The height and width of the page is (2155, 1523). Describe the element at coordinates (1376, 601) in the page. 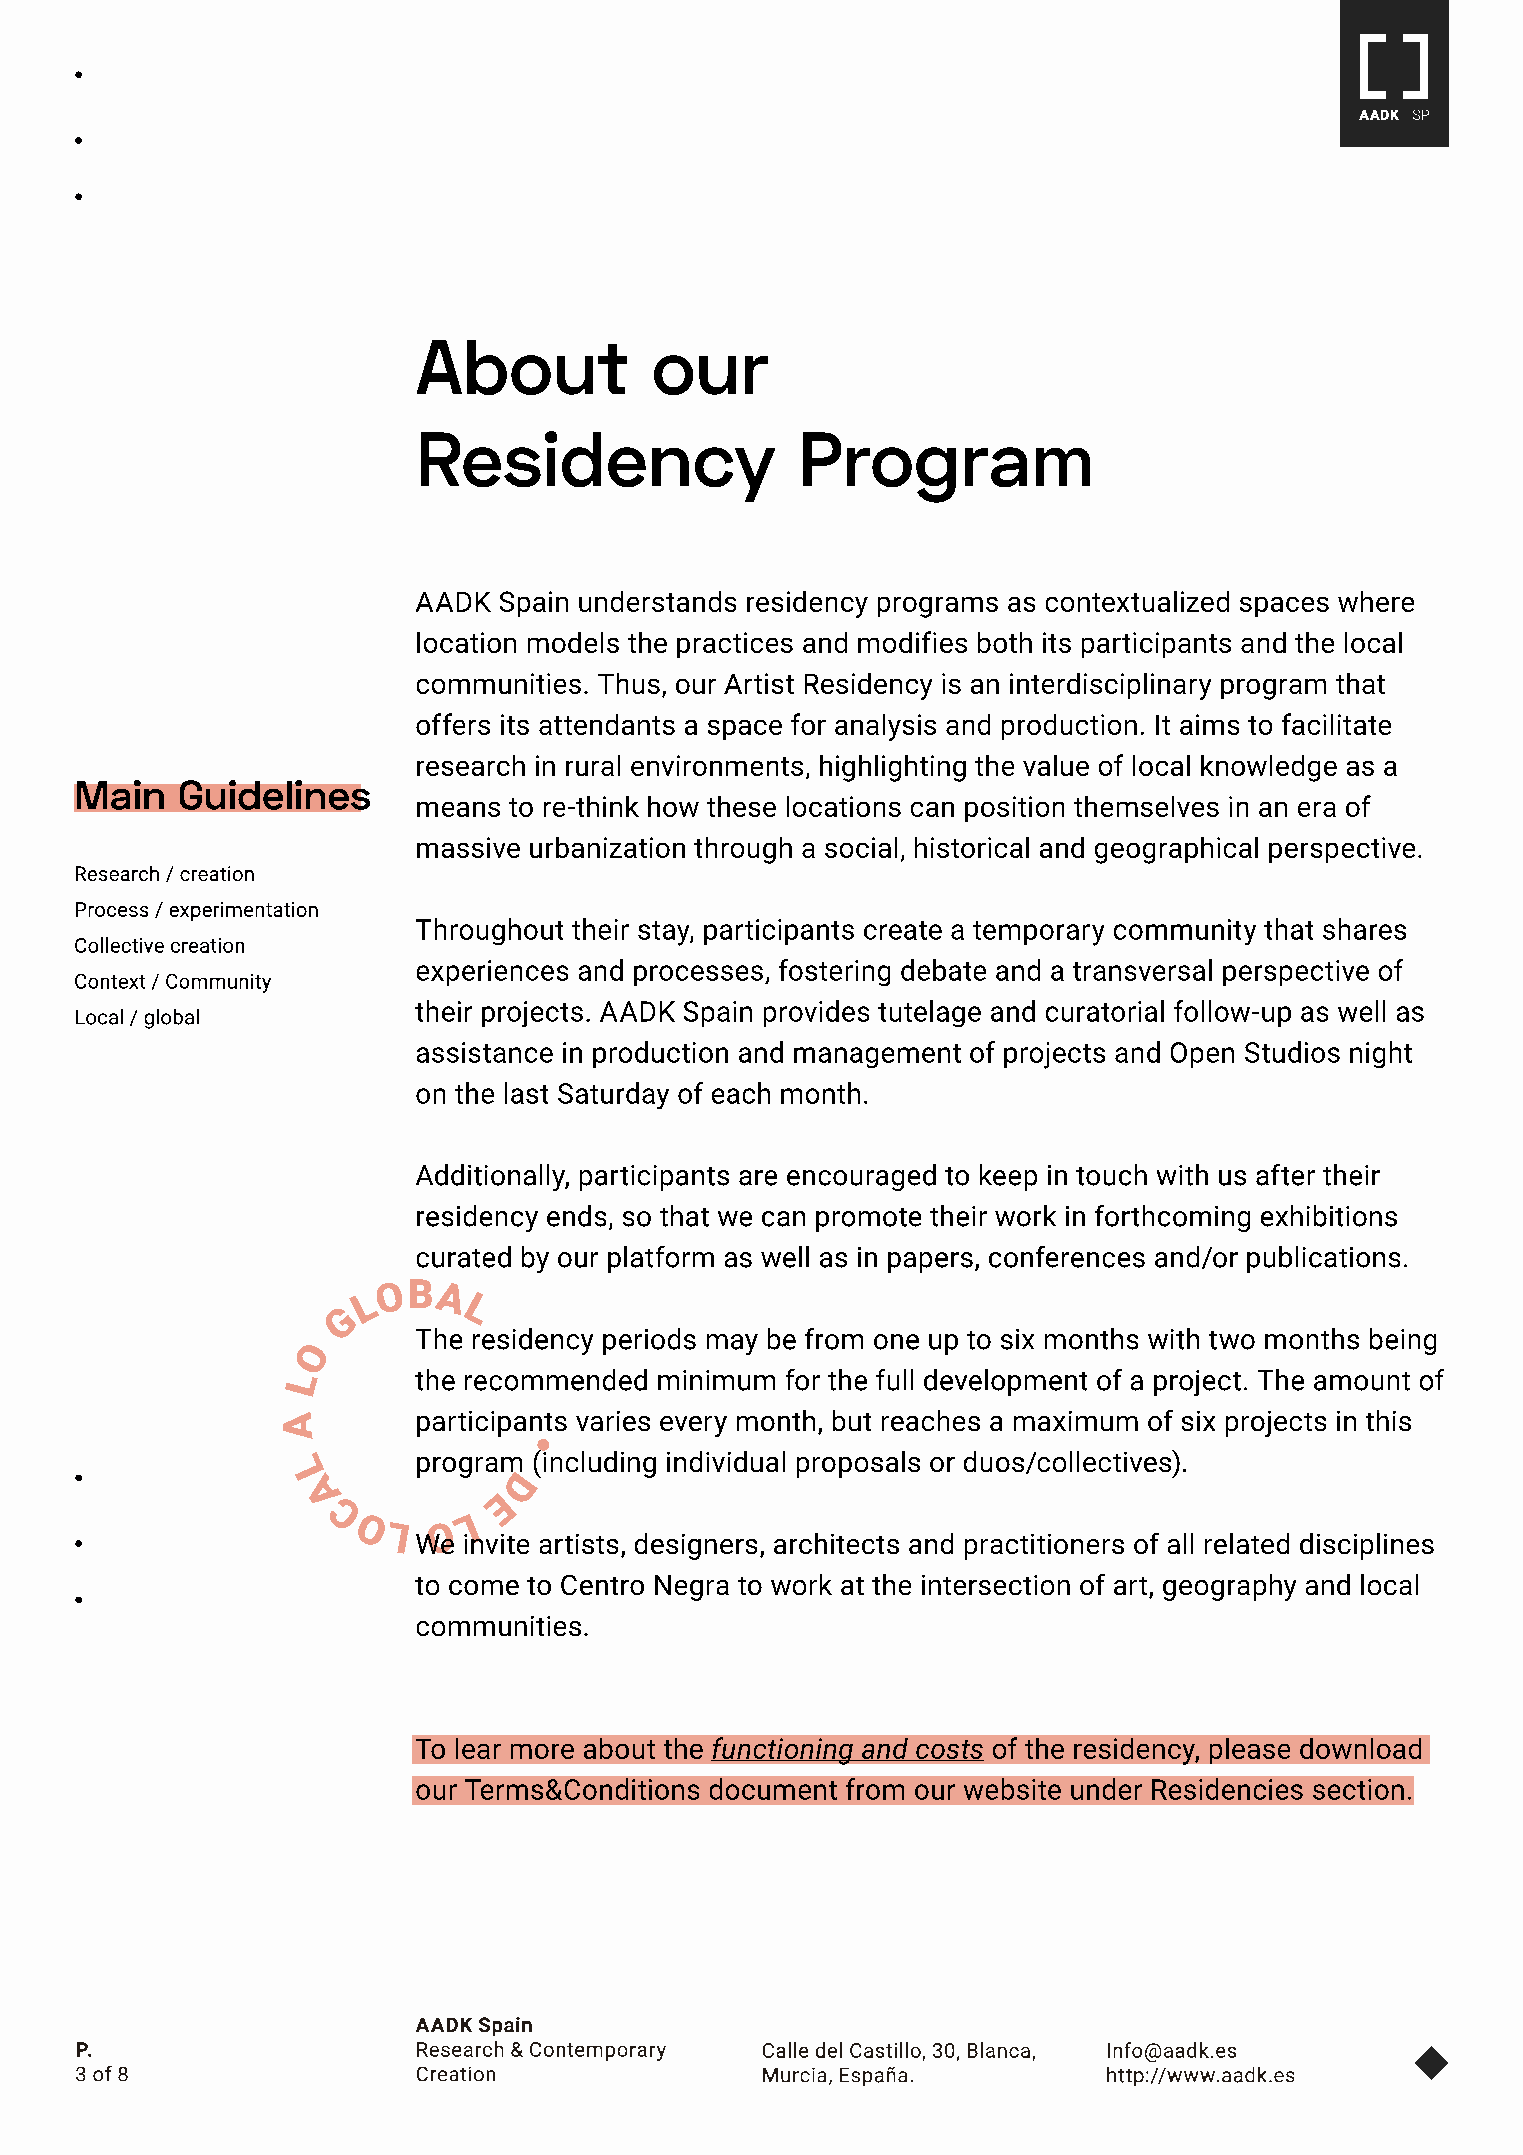

I see `where` at that location.
